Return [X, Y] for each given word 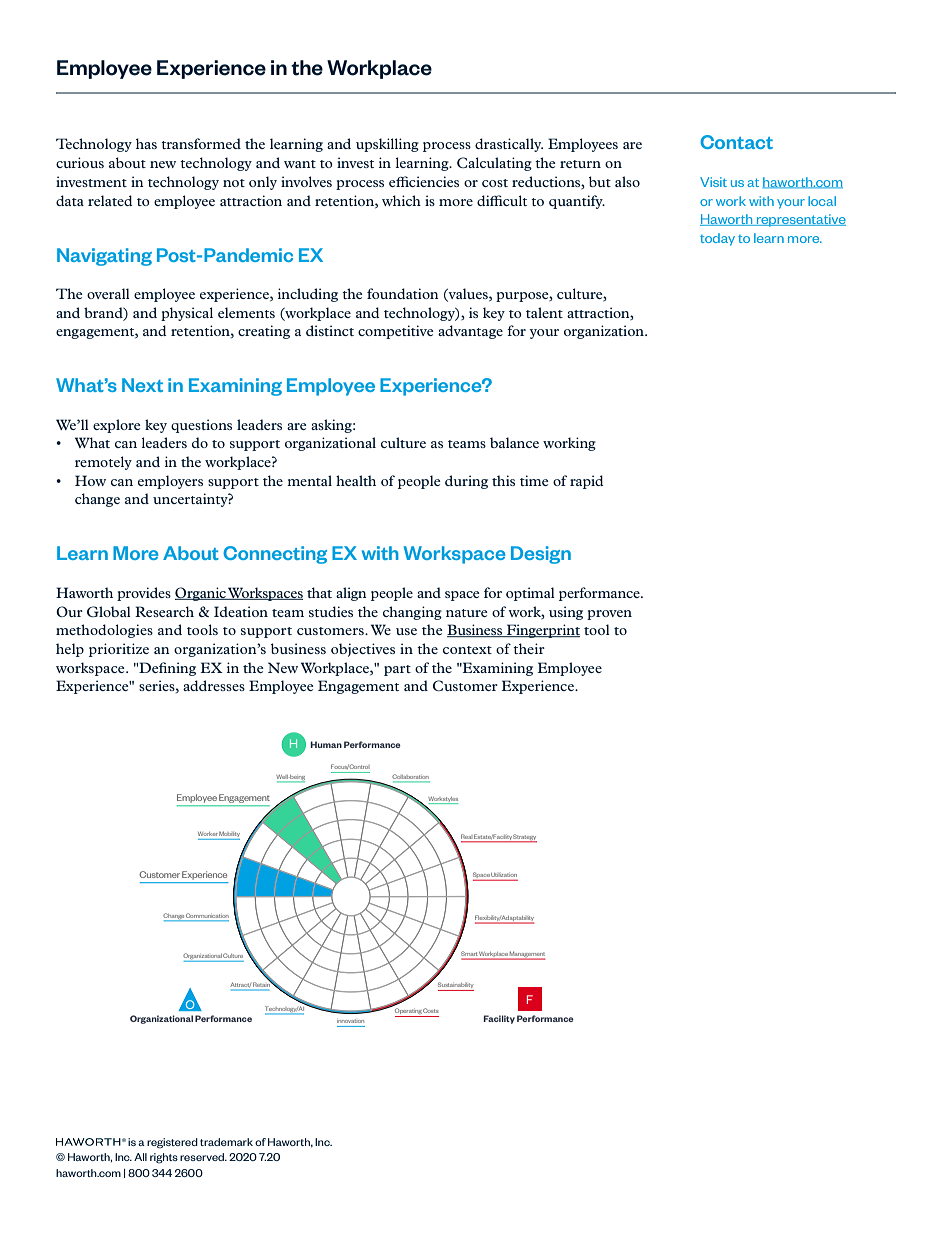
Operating [409, 1012]
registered [172, 1143]
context [467, 650]
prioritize [119, 650]
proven [609, 615]
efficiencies [424, 181]
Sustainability [456, 986]
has [146, 143]
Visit [713, 182]
